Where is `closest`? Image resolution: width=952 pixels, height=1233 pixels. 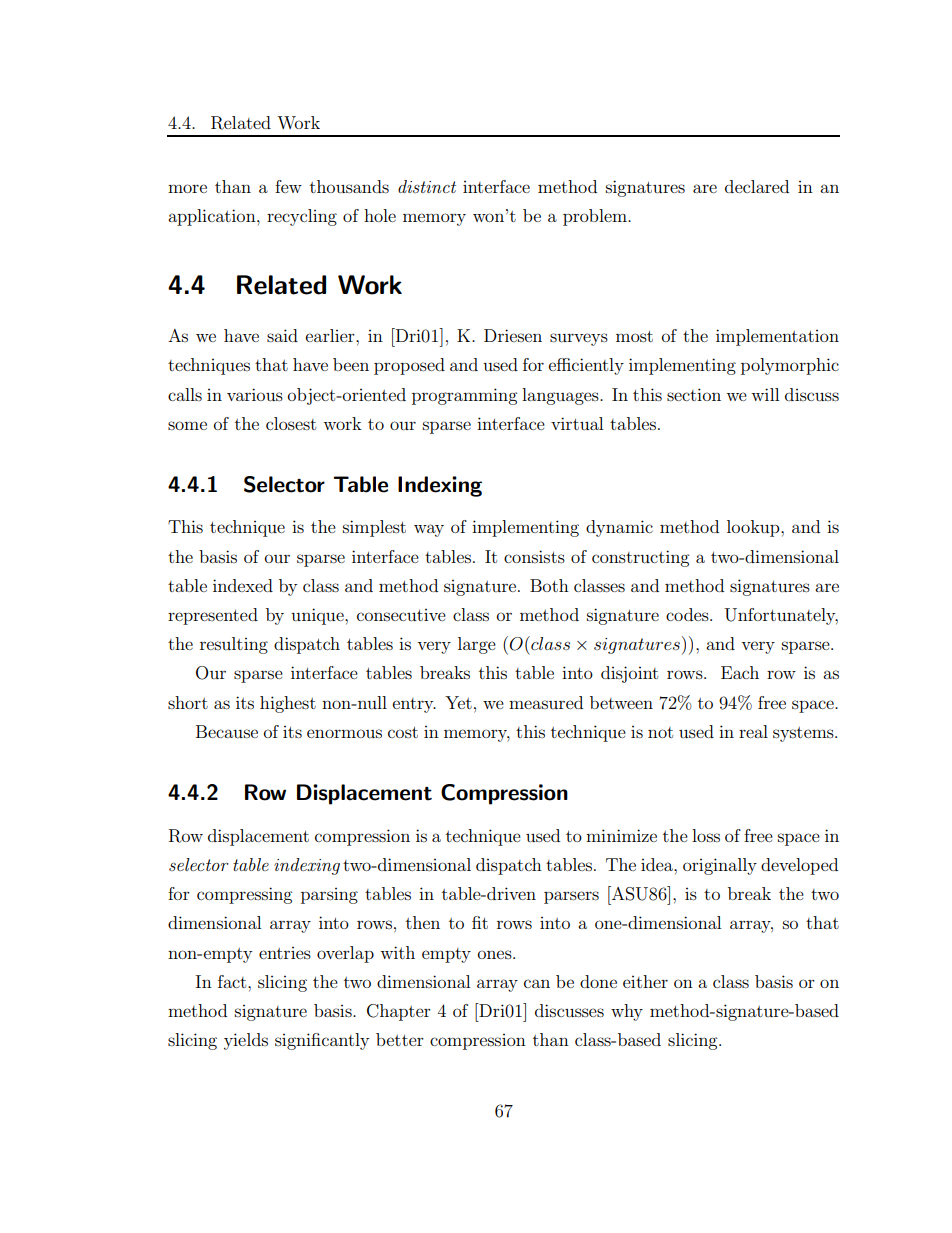
closest is located at coordinates (291, 423).
